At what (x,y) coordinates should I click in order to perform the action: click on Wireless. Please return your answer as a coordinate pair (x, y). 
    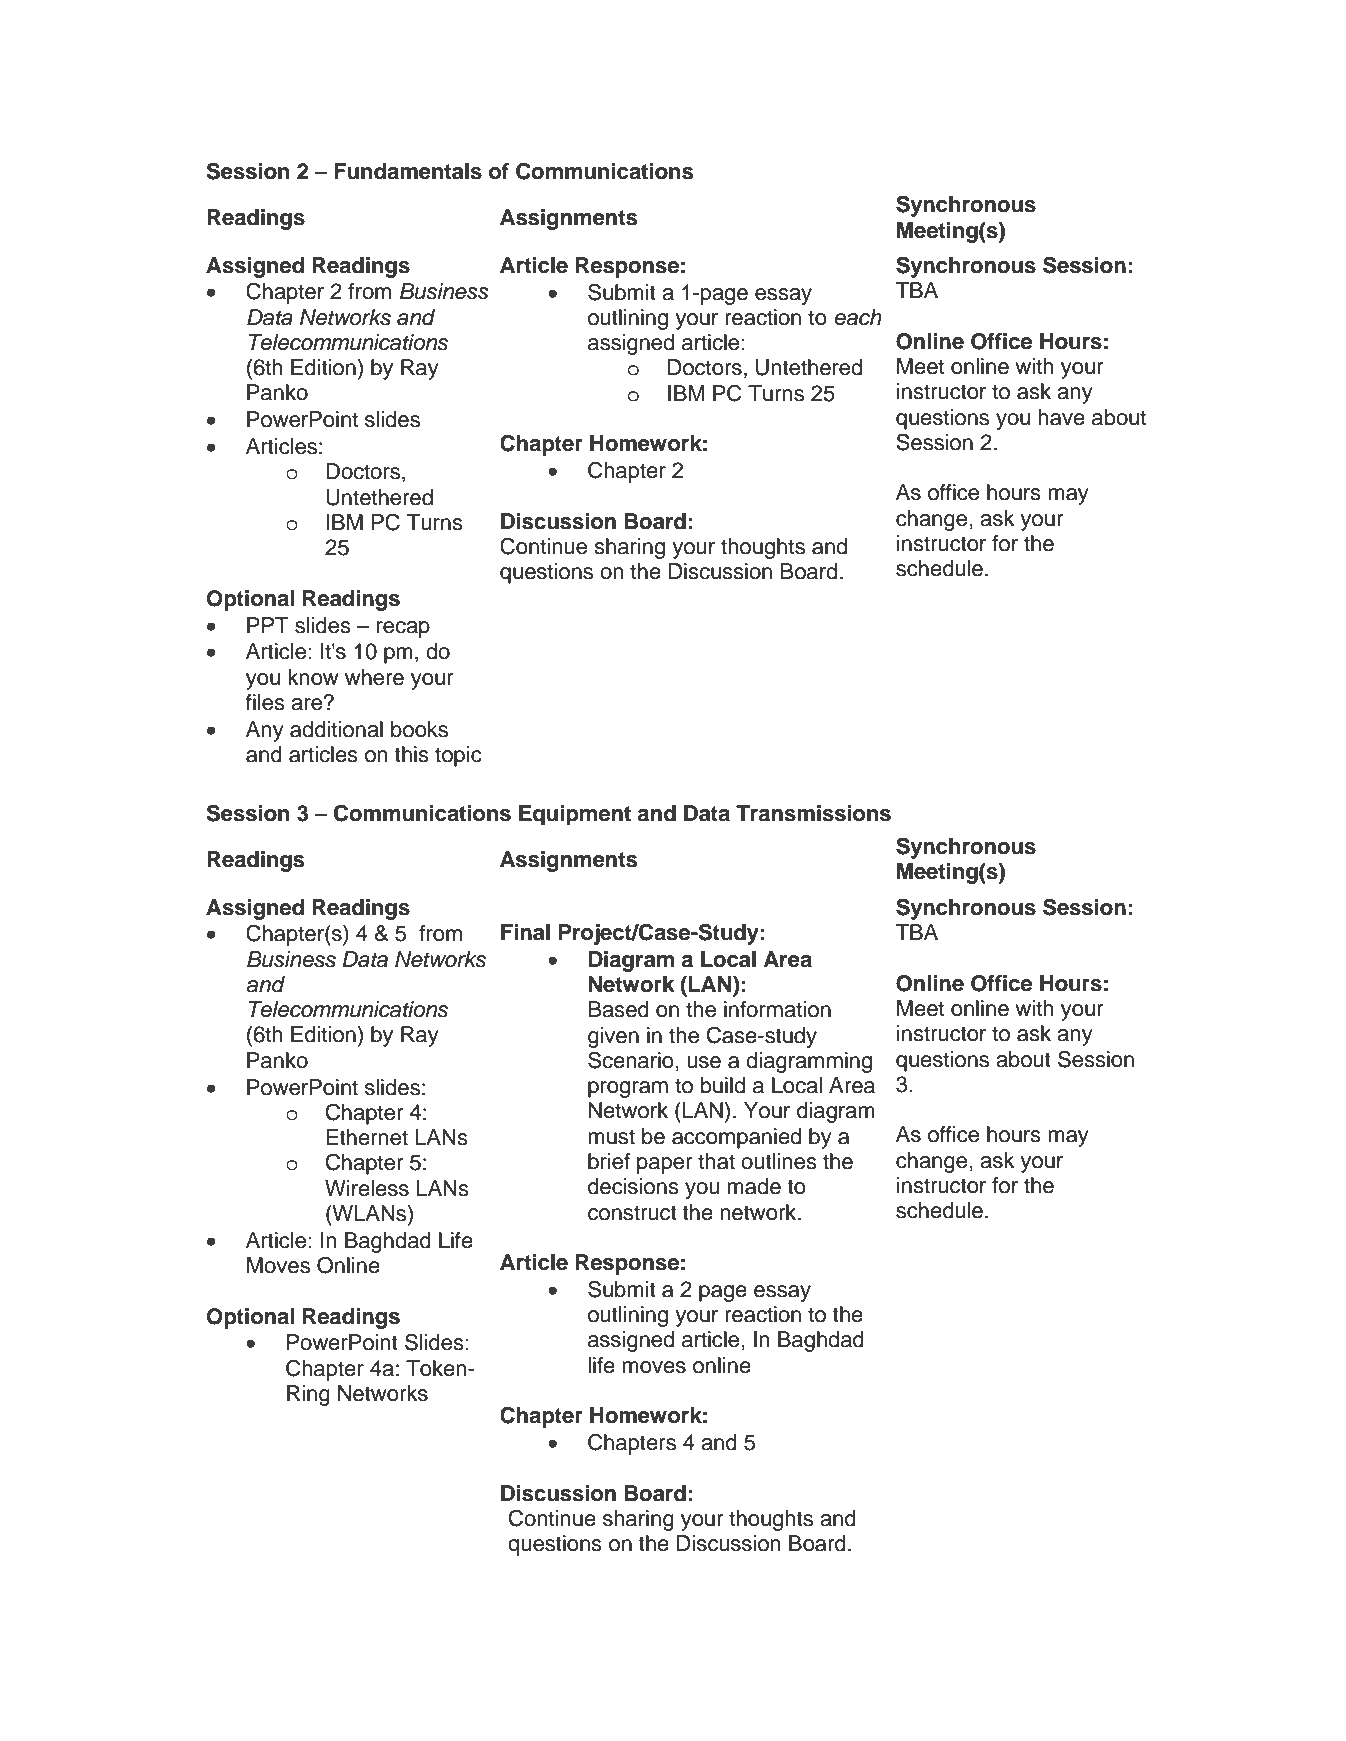
    Looking at the image, I should click on (367, 1188).
